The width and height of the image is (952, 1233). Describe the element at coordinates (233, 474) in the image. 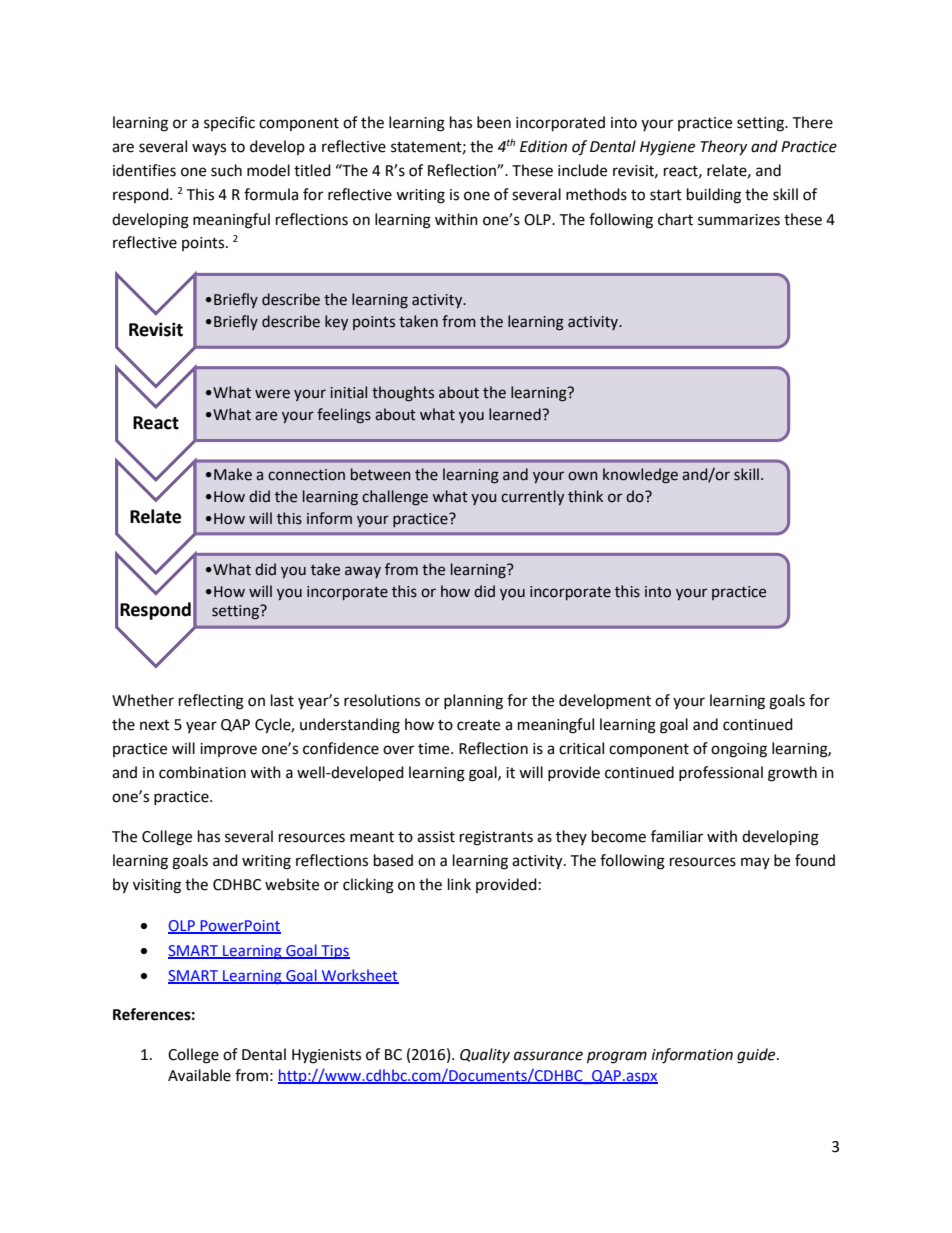

I see `Make` at that location.
